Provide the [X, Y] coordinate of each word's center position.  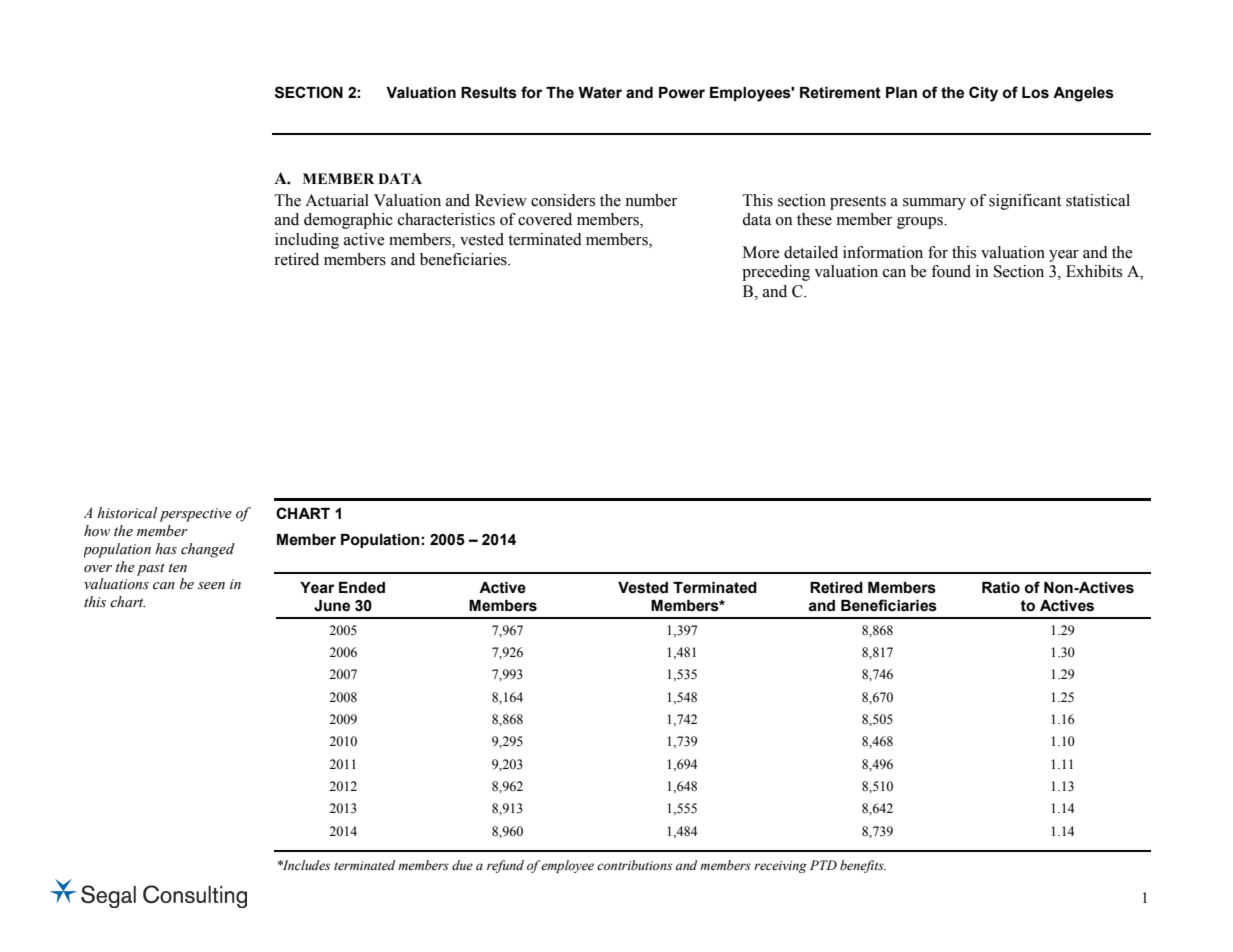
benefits [863, 866]
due [462, 865]
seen [211, 586]
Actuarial [337, 200]
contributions [634, 865]
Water [600, 93]
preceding [776, 273]
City [983, 94]
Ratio [1001, 588]
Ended [362, 588]
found [951, 271]
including [307, 241]
